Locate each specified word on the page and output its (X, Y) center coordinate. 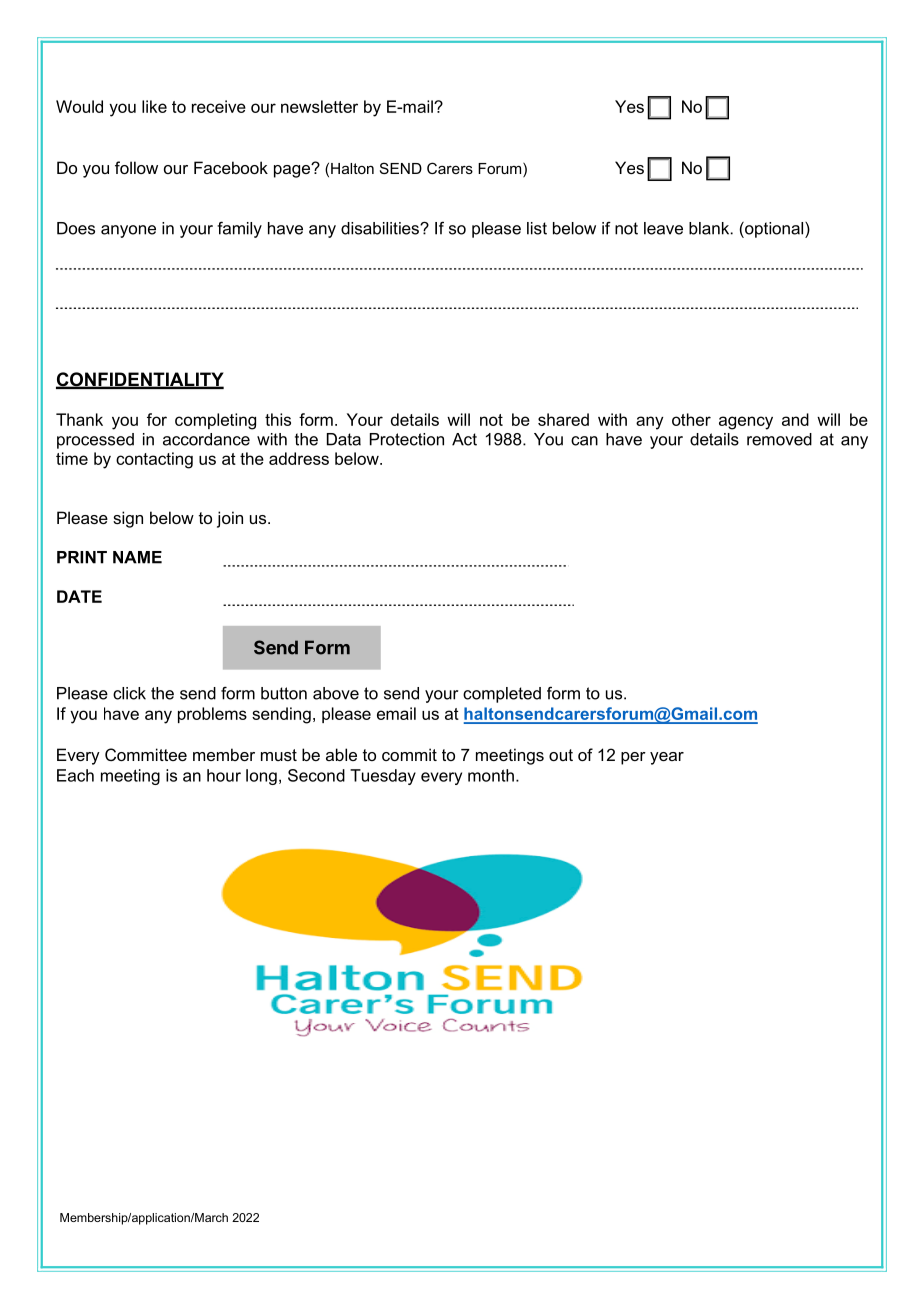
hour (224, 775)
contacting (154, 460)
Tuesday (383, 777)
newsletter (319, 106)
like (154, 106)
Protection (407, 439)
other (691, 419)
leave (663, 228)
